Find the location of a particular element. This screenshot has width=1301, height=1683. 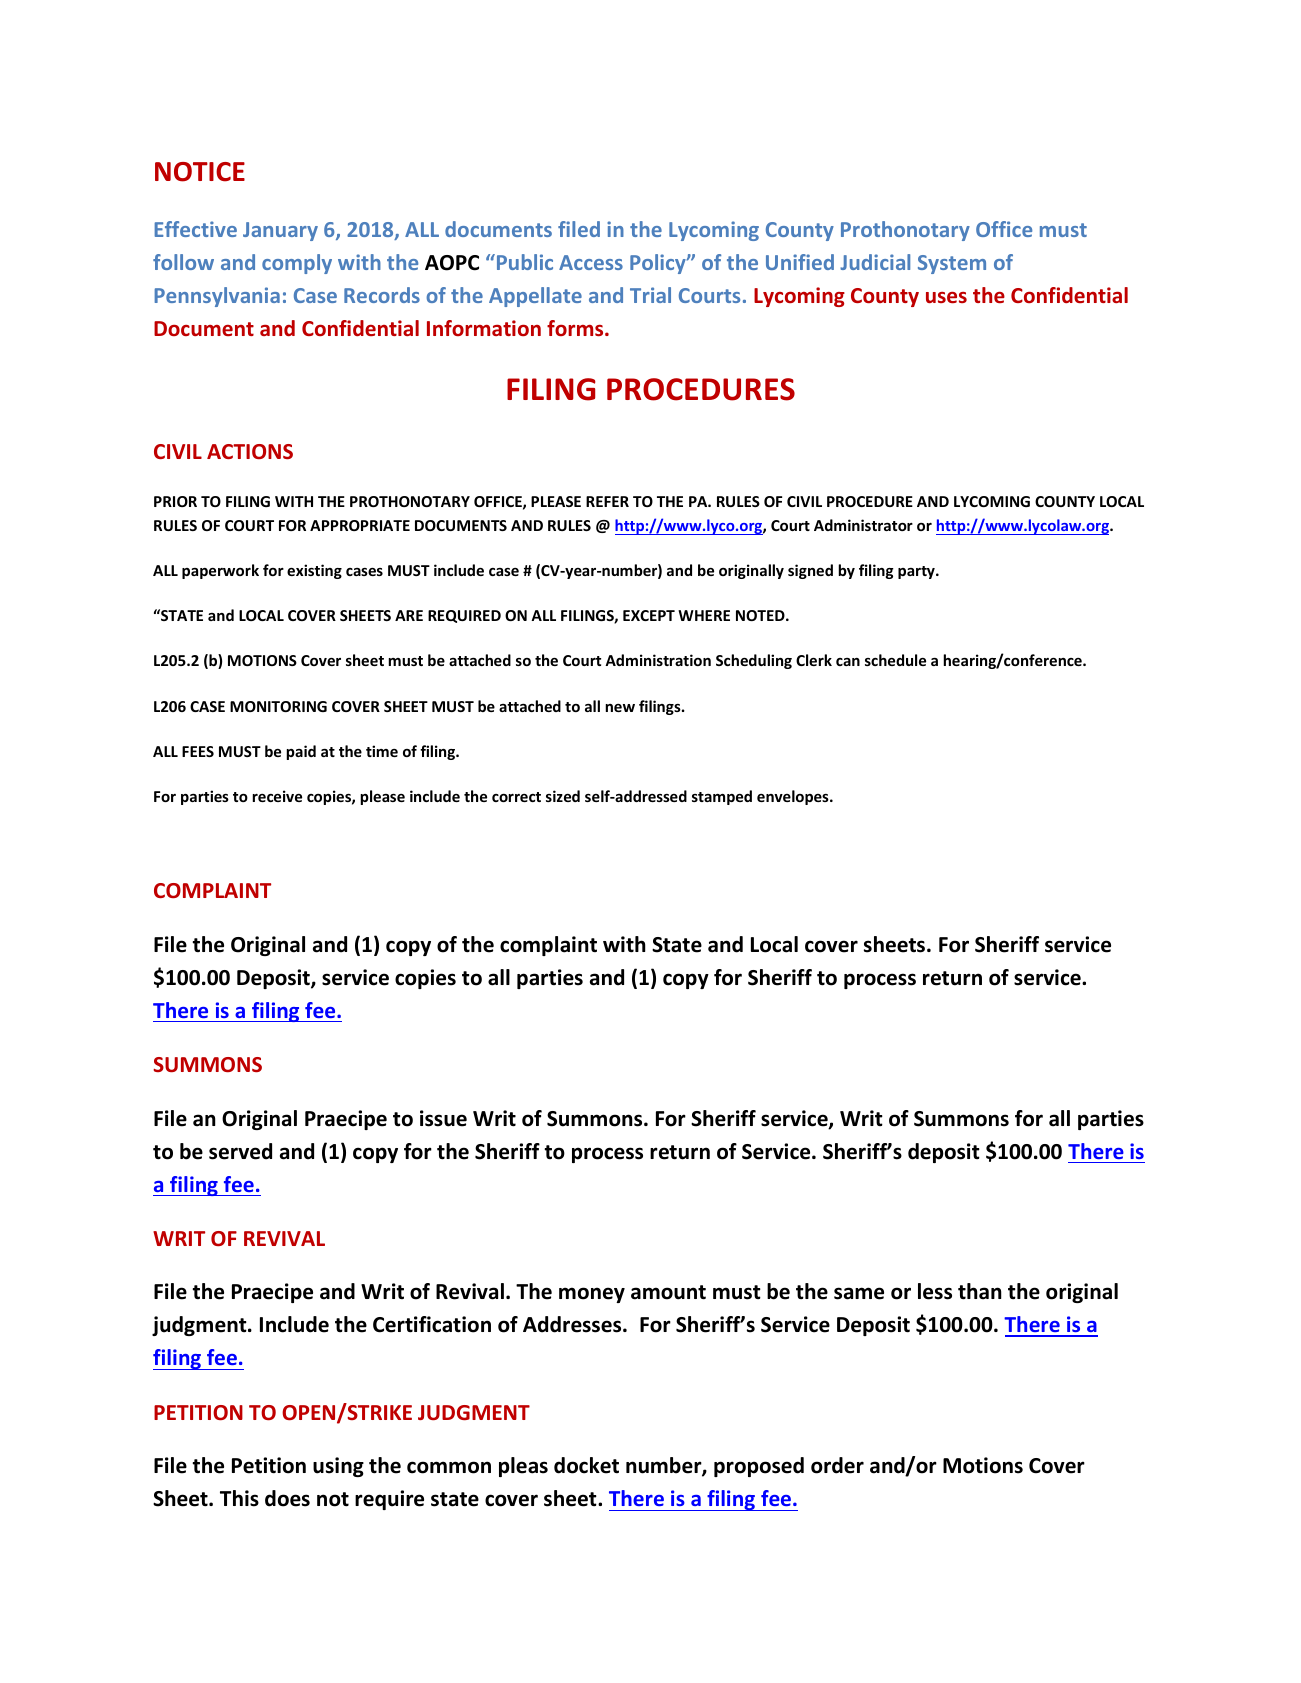

served is located at coordinates (240, 1151).
